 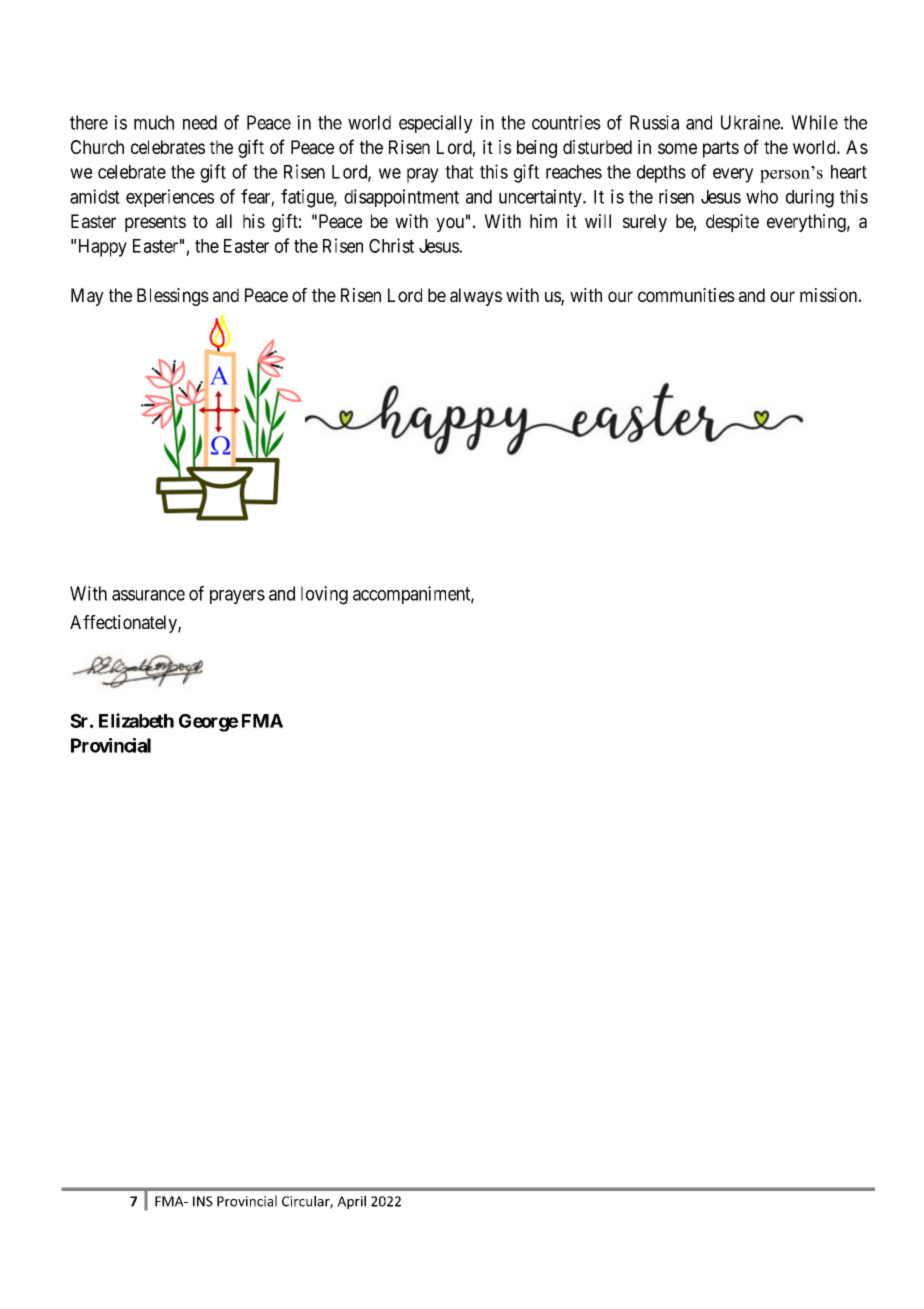 What do you see at coordinates (459, 172) in the screenshot?
I see `that` at bounding box center [459, 172].
